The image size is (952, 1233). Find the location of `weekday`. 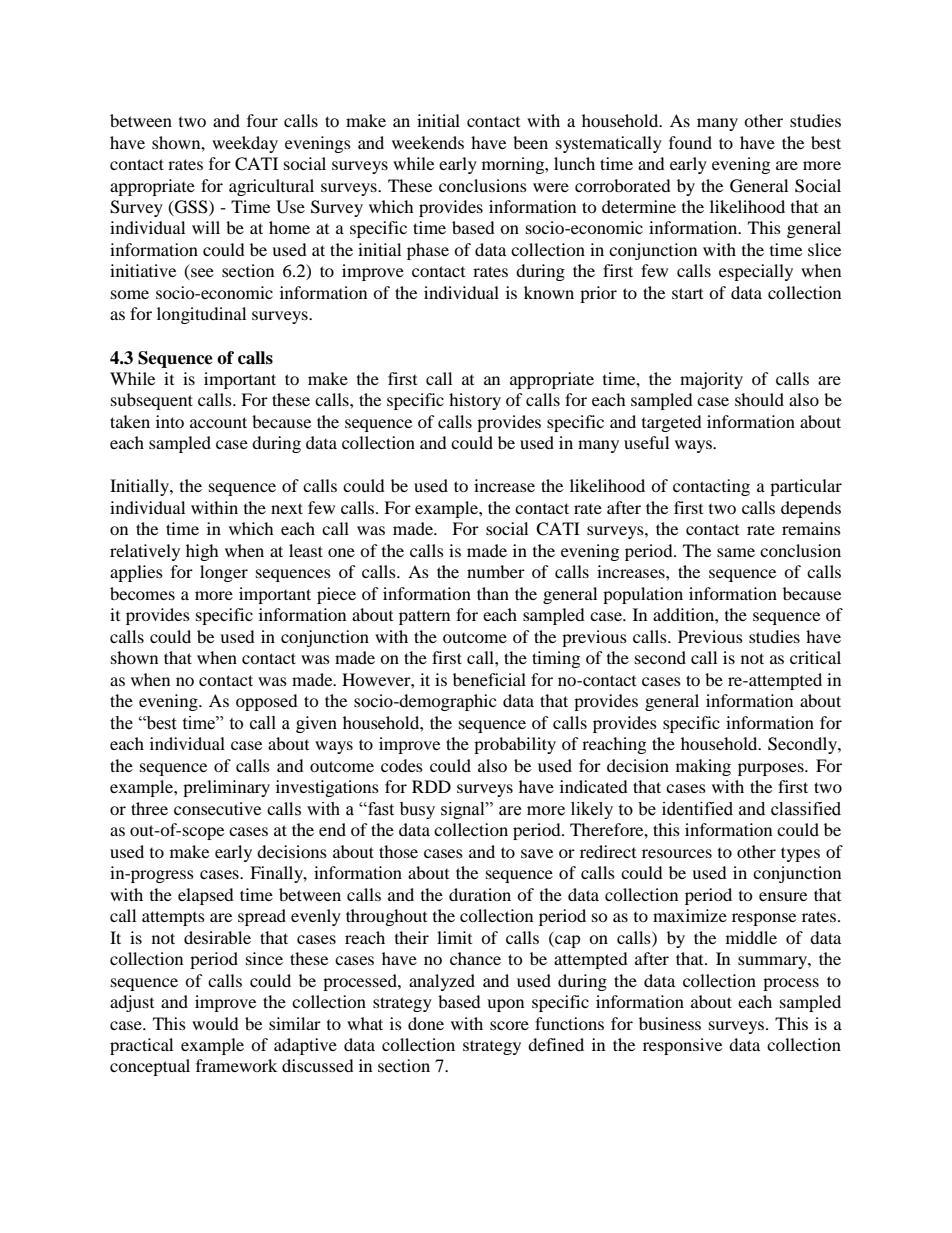

weekday is located at coordinates (245, 144).
